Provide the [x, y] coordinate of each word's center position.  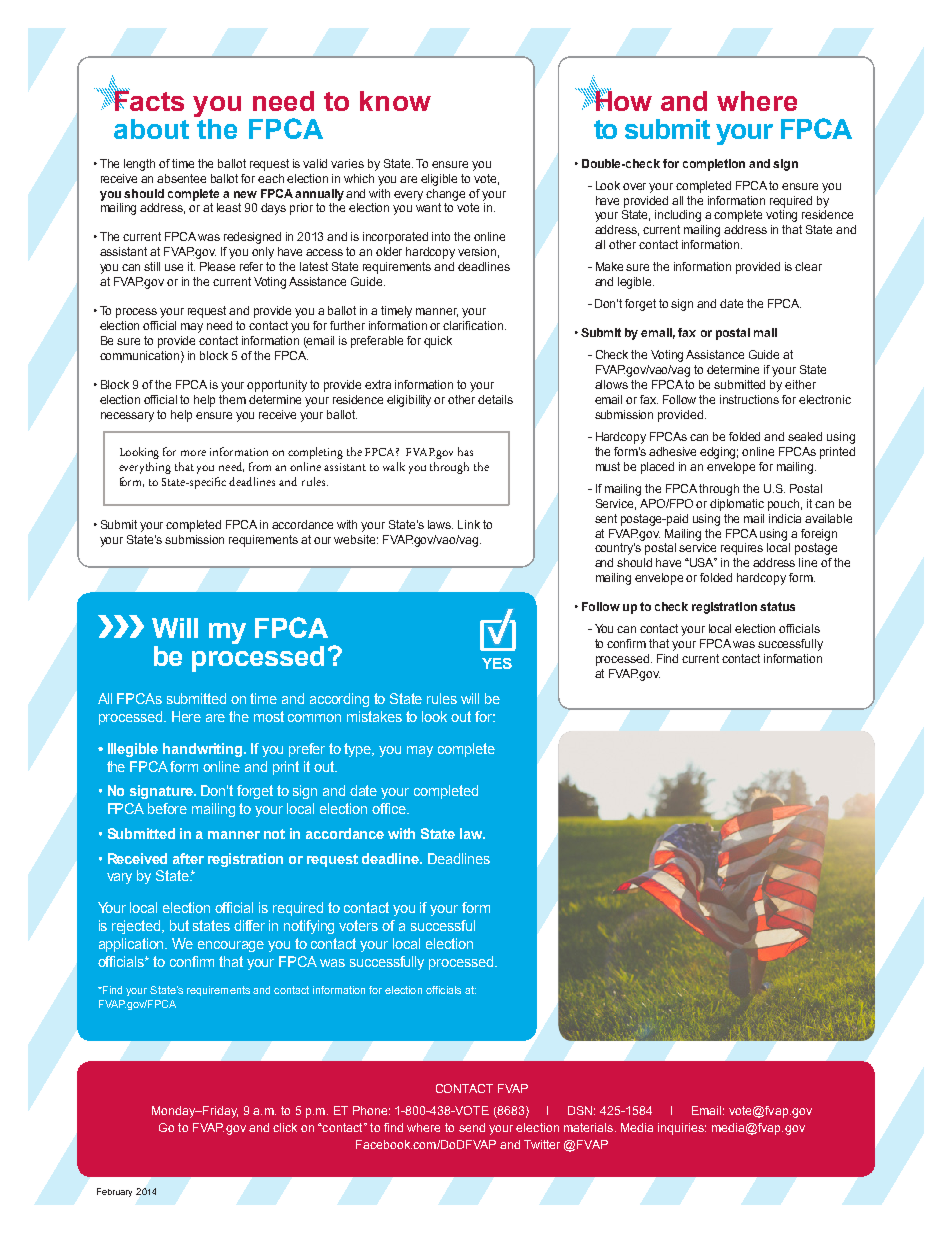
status [777, 606]
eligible [439, 180]
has [465, 451]
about [151, 129]
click [285, 1127]
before [167, 808]
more [193, 453]
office [390, 808]
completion [714, 165]
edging [719, 453]
